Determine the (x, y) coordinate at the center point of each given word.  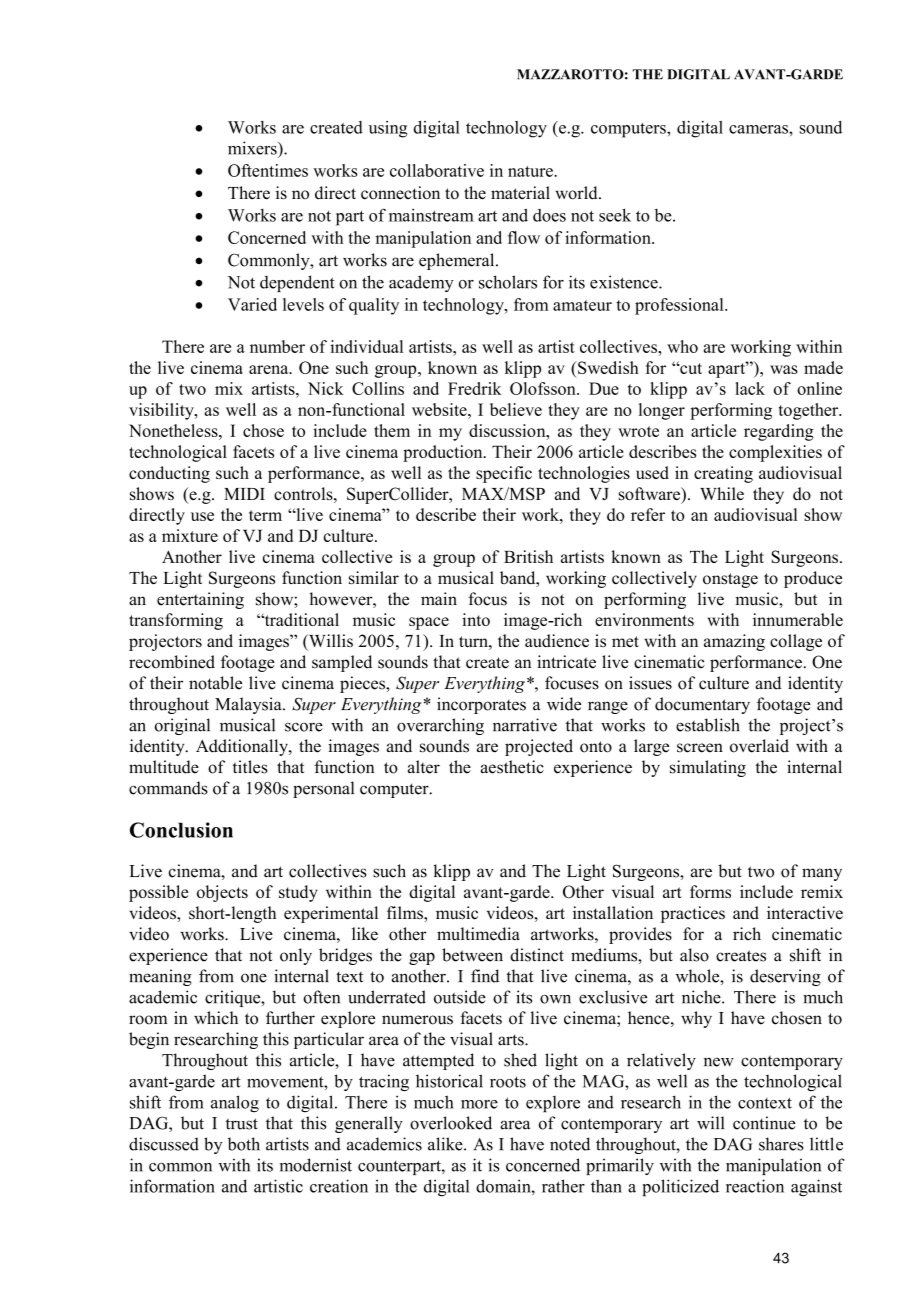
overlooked (451, 1123)
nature (531, 171)
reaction (755, 1186)
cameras (759, 129)
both (244, 1144)
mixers (253, 148)
